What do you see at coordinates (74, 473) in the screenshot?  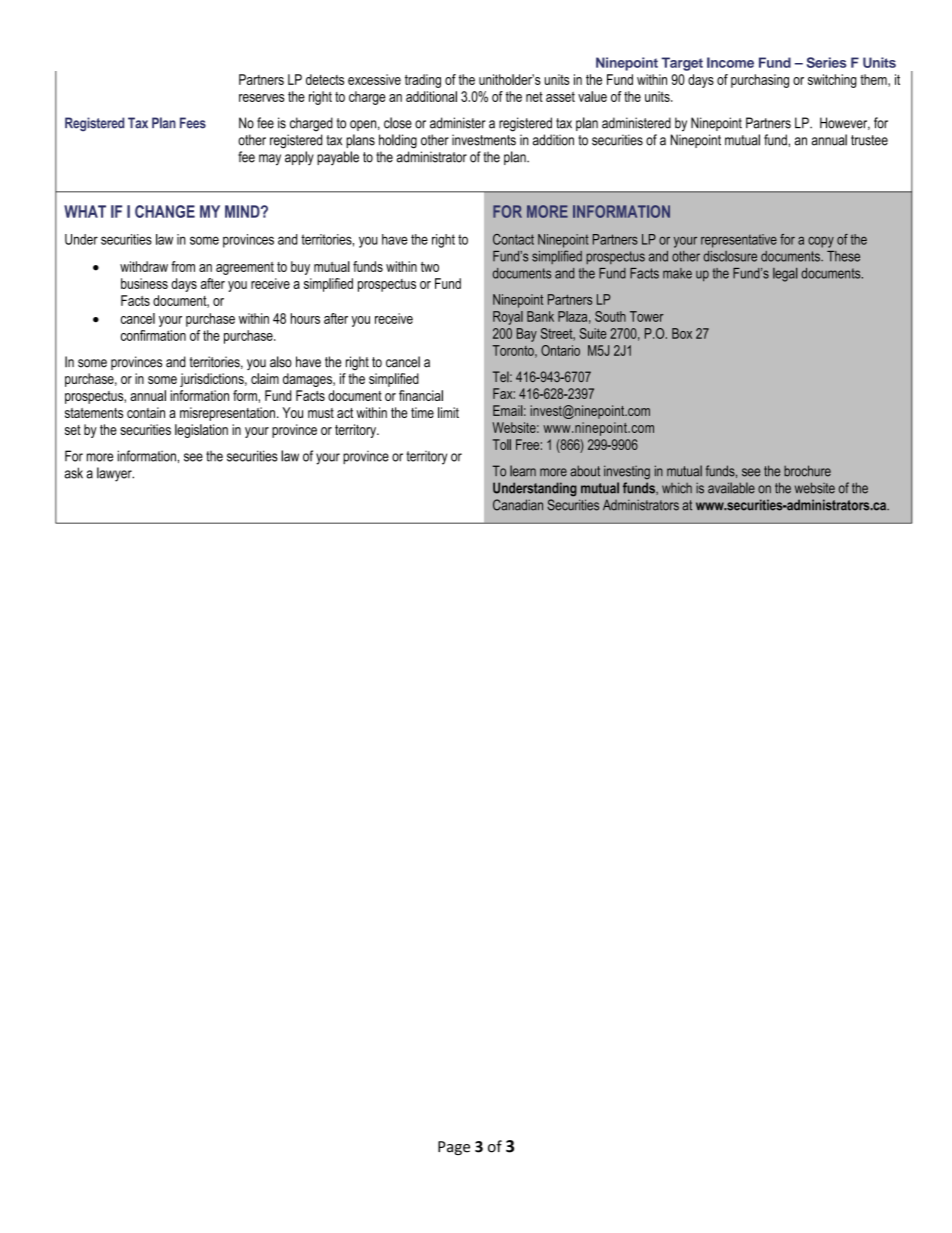 I see `ask` at bounding box center [74, 473].
